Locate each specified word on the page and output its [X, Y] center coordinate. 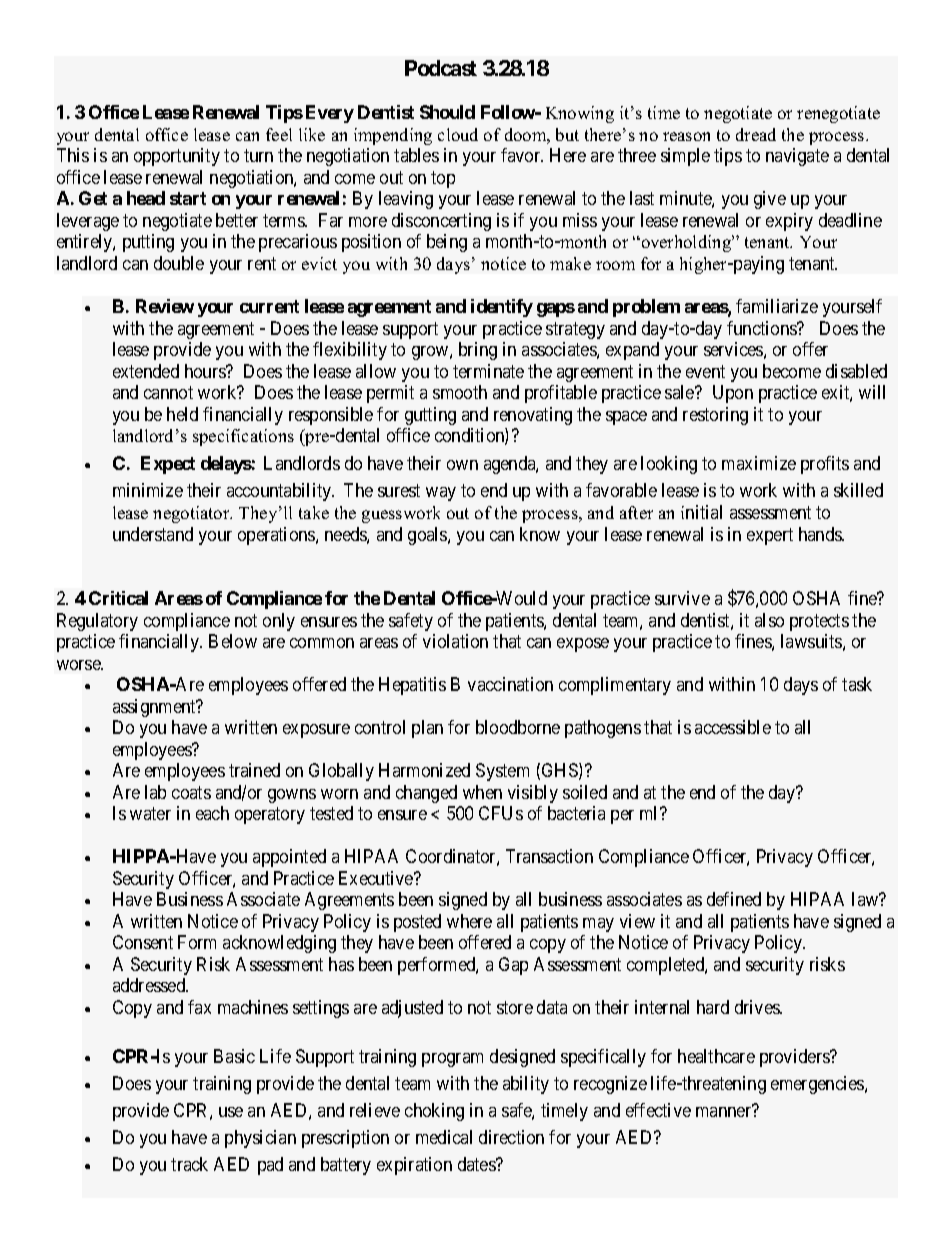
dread [756, 134]
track [189, 1164]
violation [455, 641]
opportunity [177, 157]
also [769, 620]
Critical [118, 598]
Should [447, 112]
